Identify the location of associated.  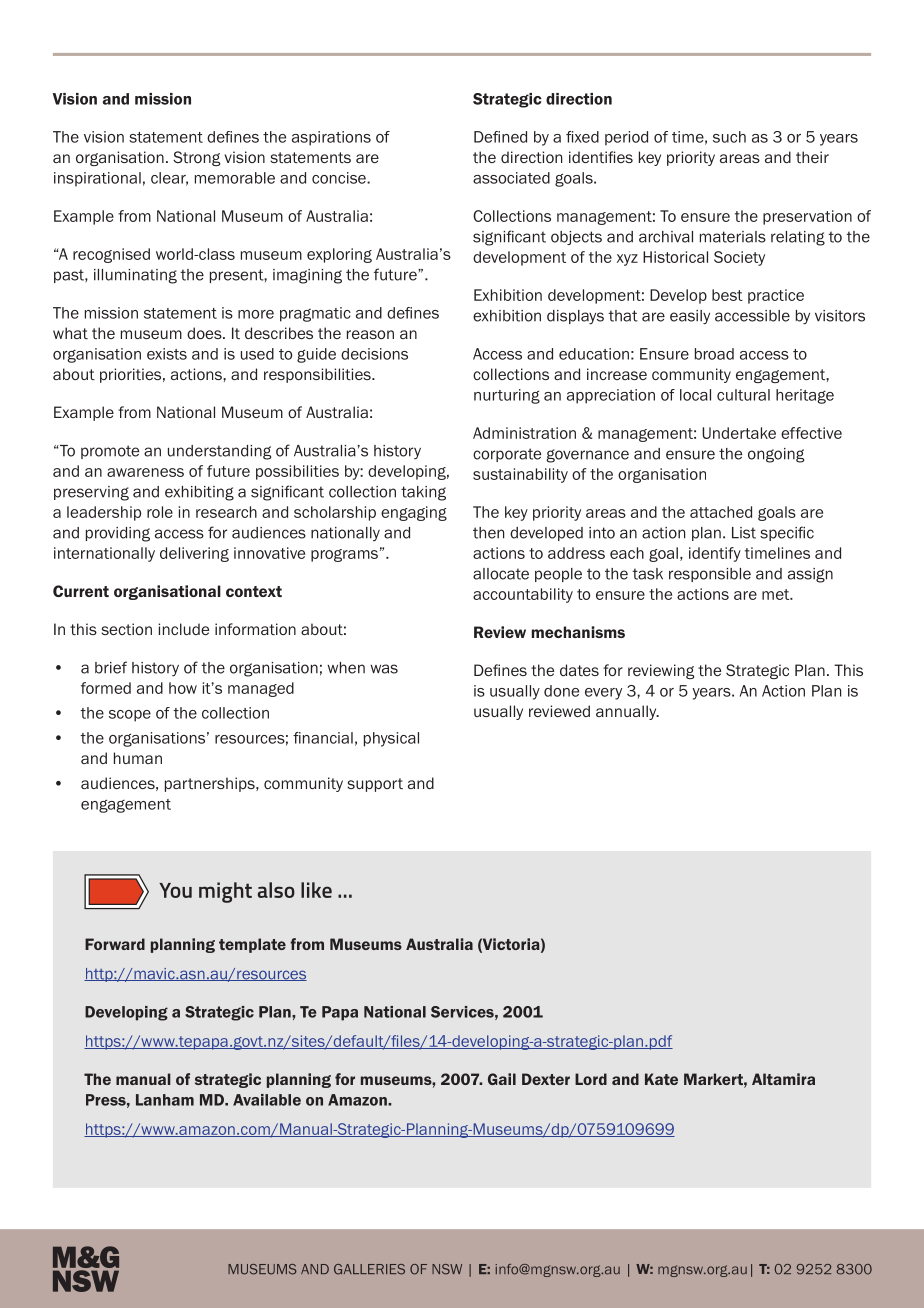
(511, 178).
